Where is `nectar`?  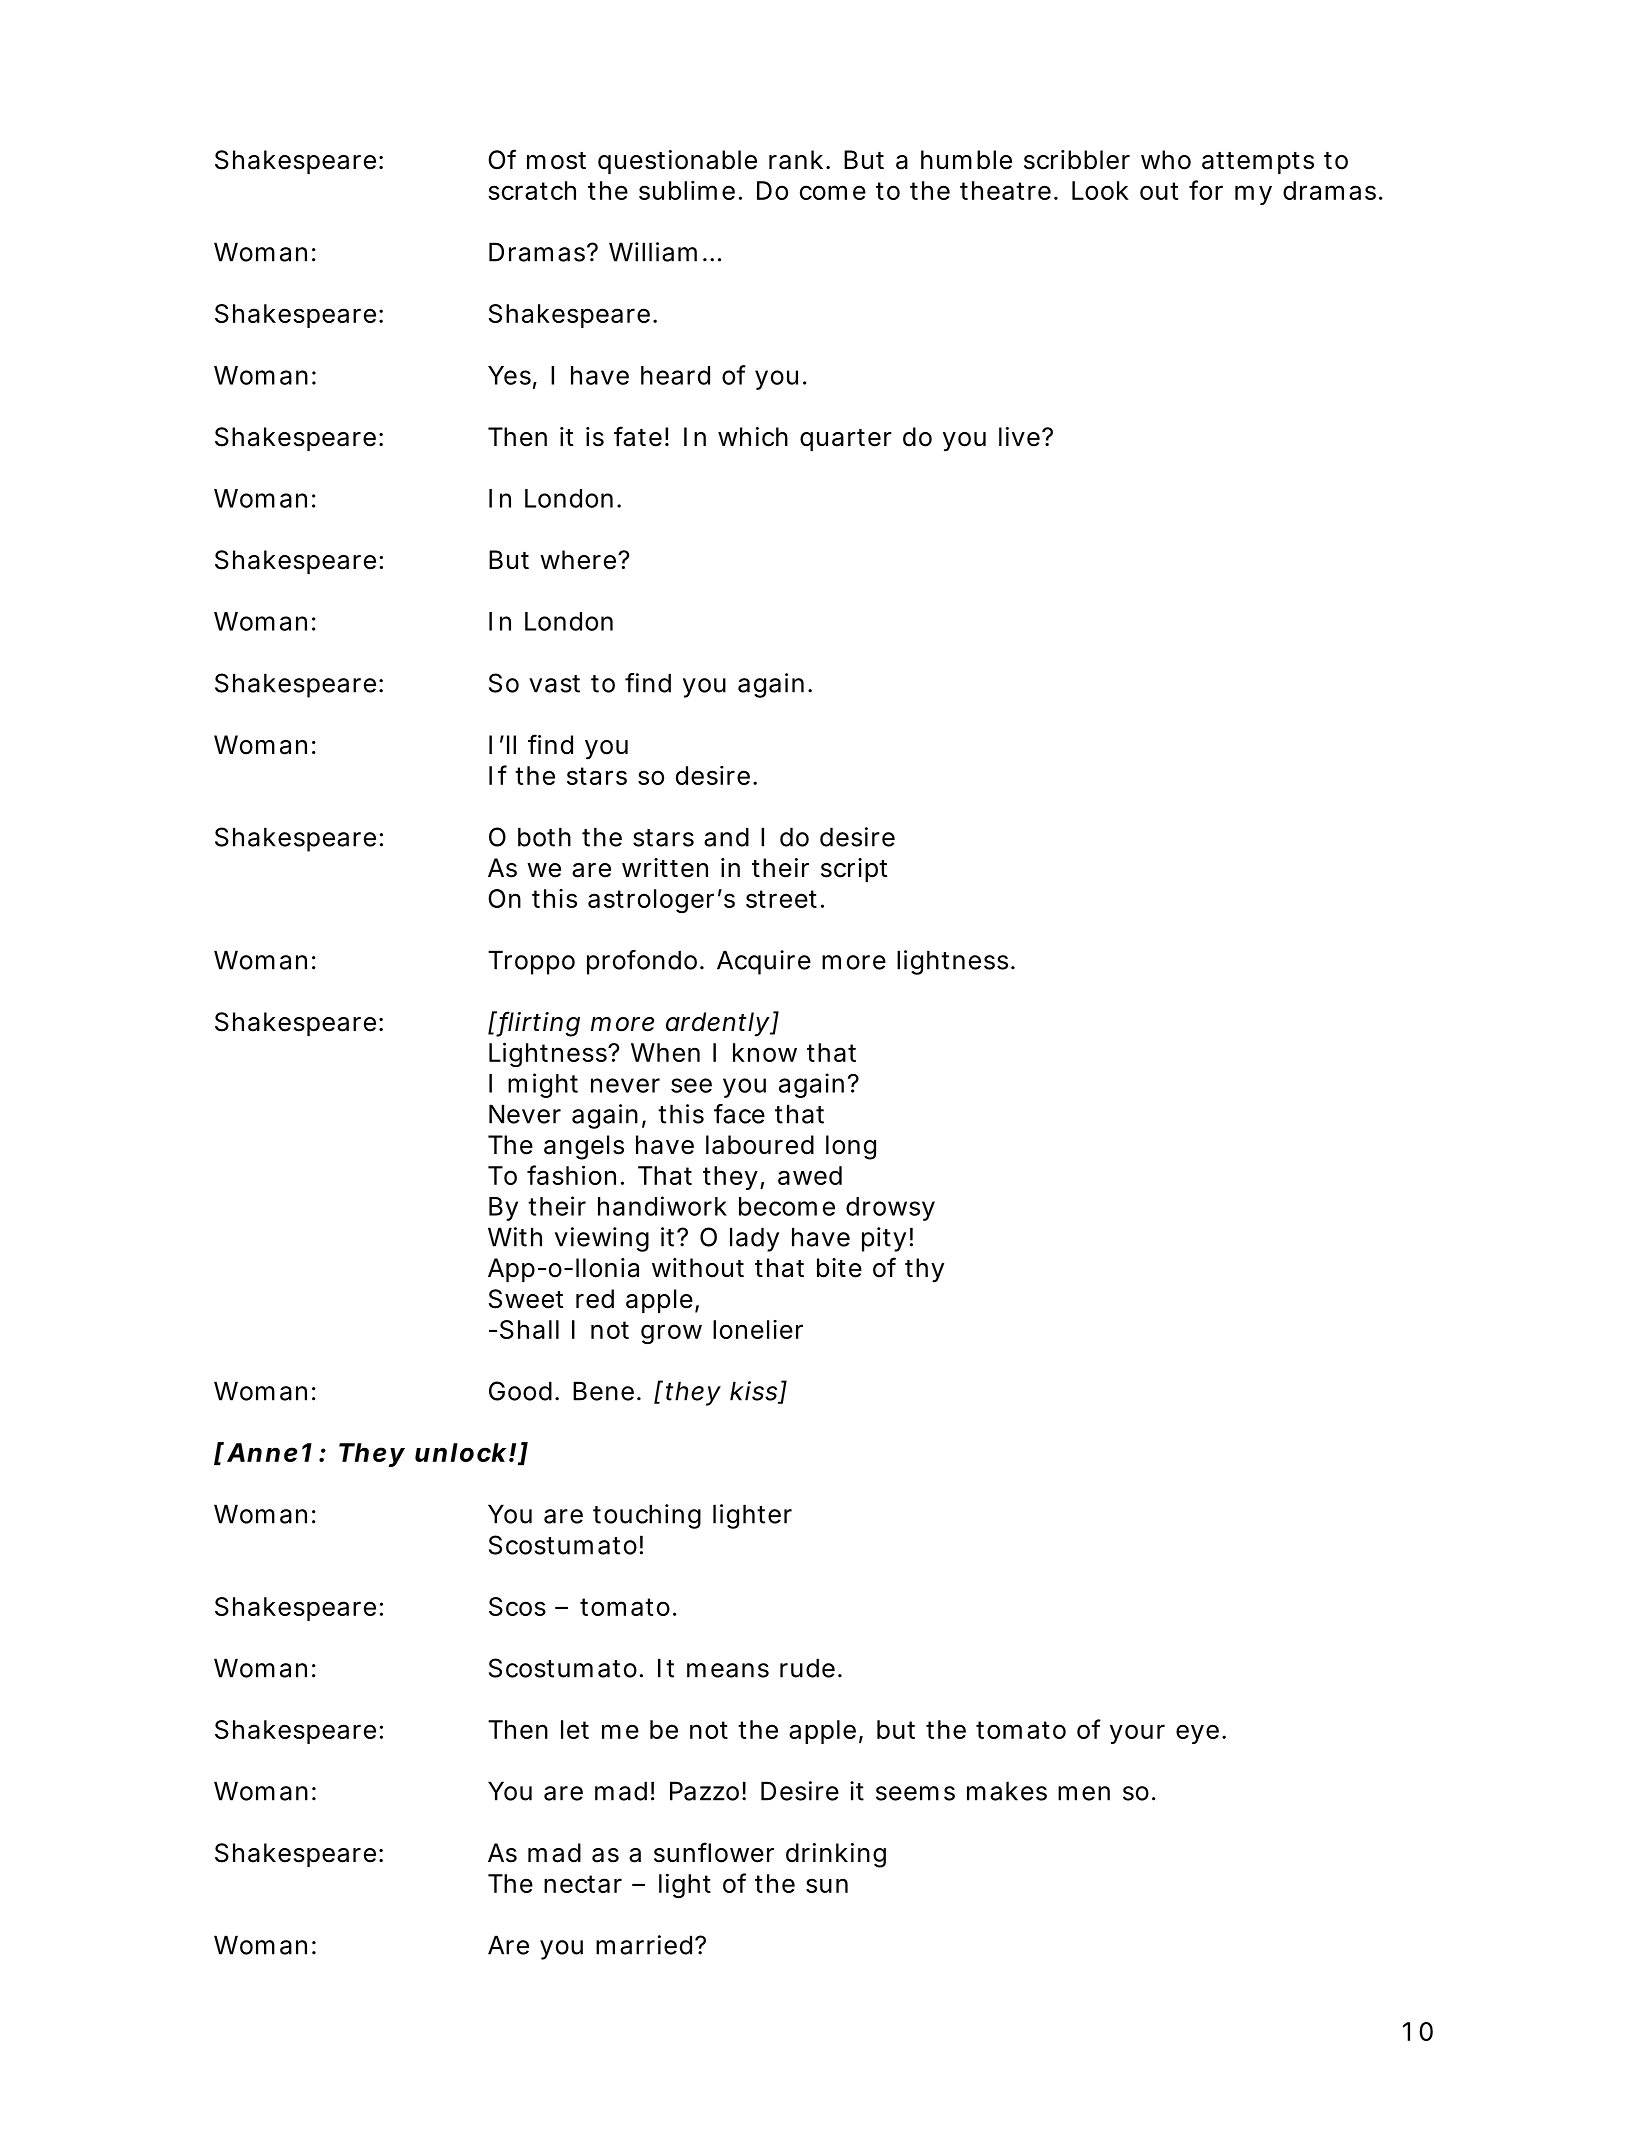
nectar is located at coordinates (583, 1884).
